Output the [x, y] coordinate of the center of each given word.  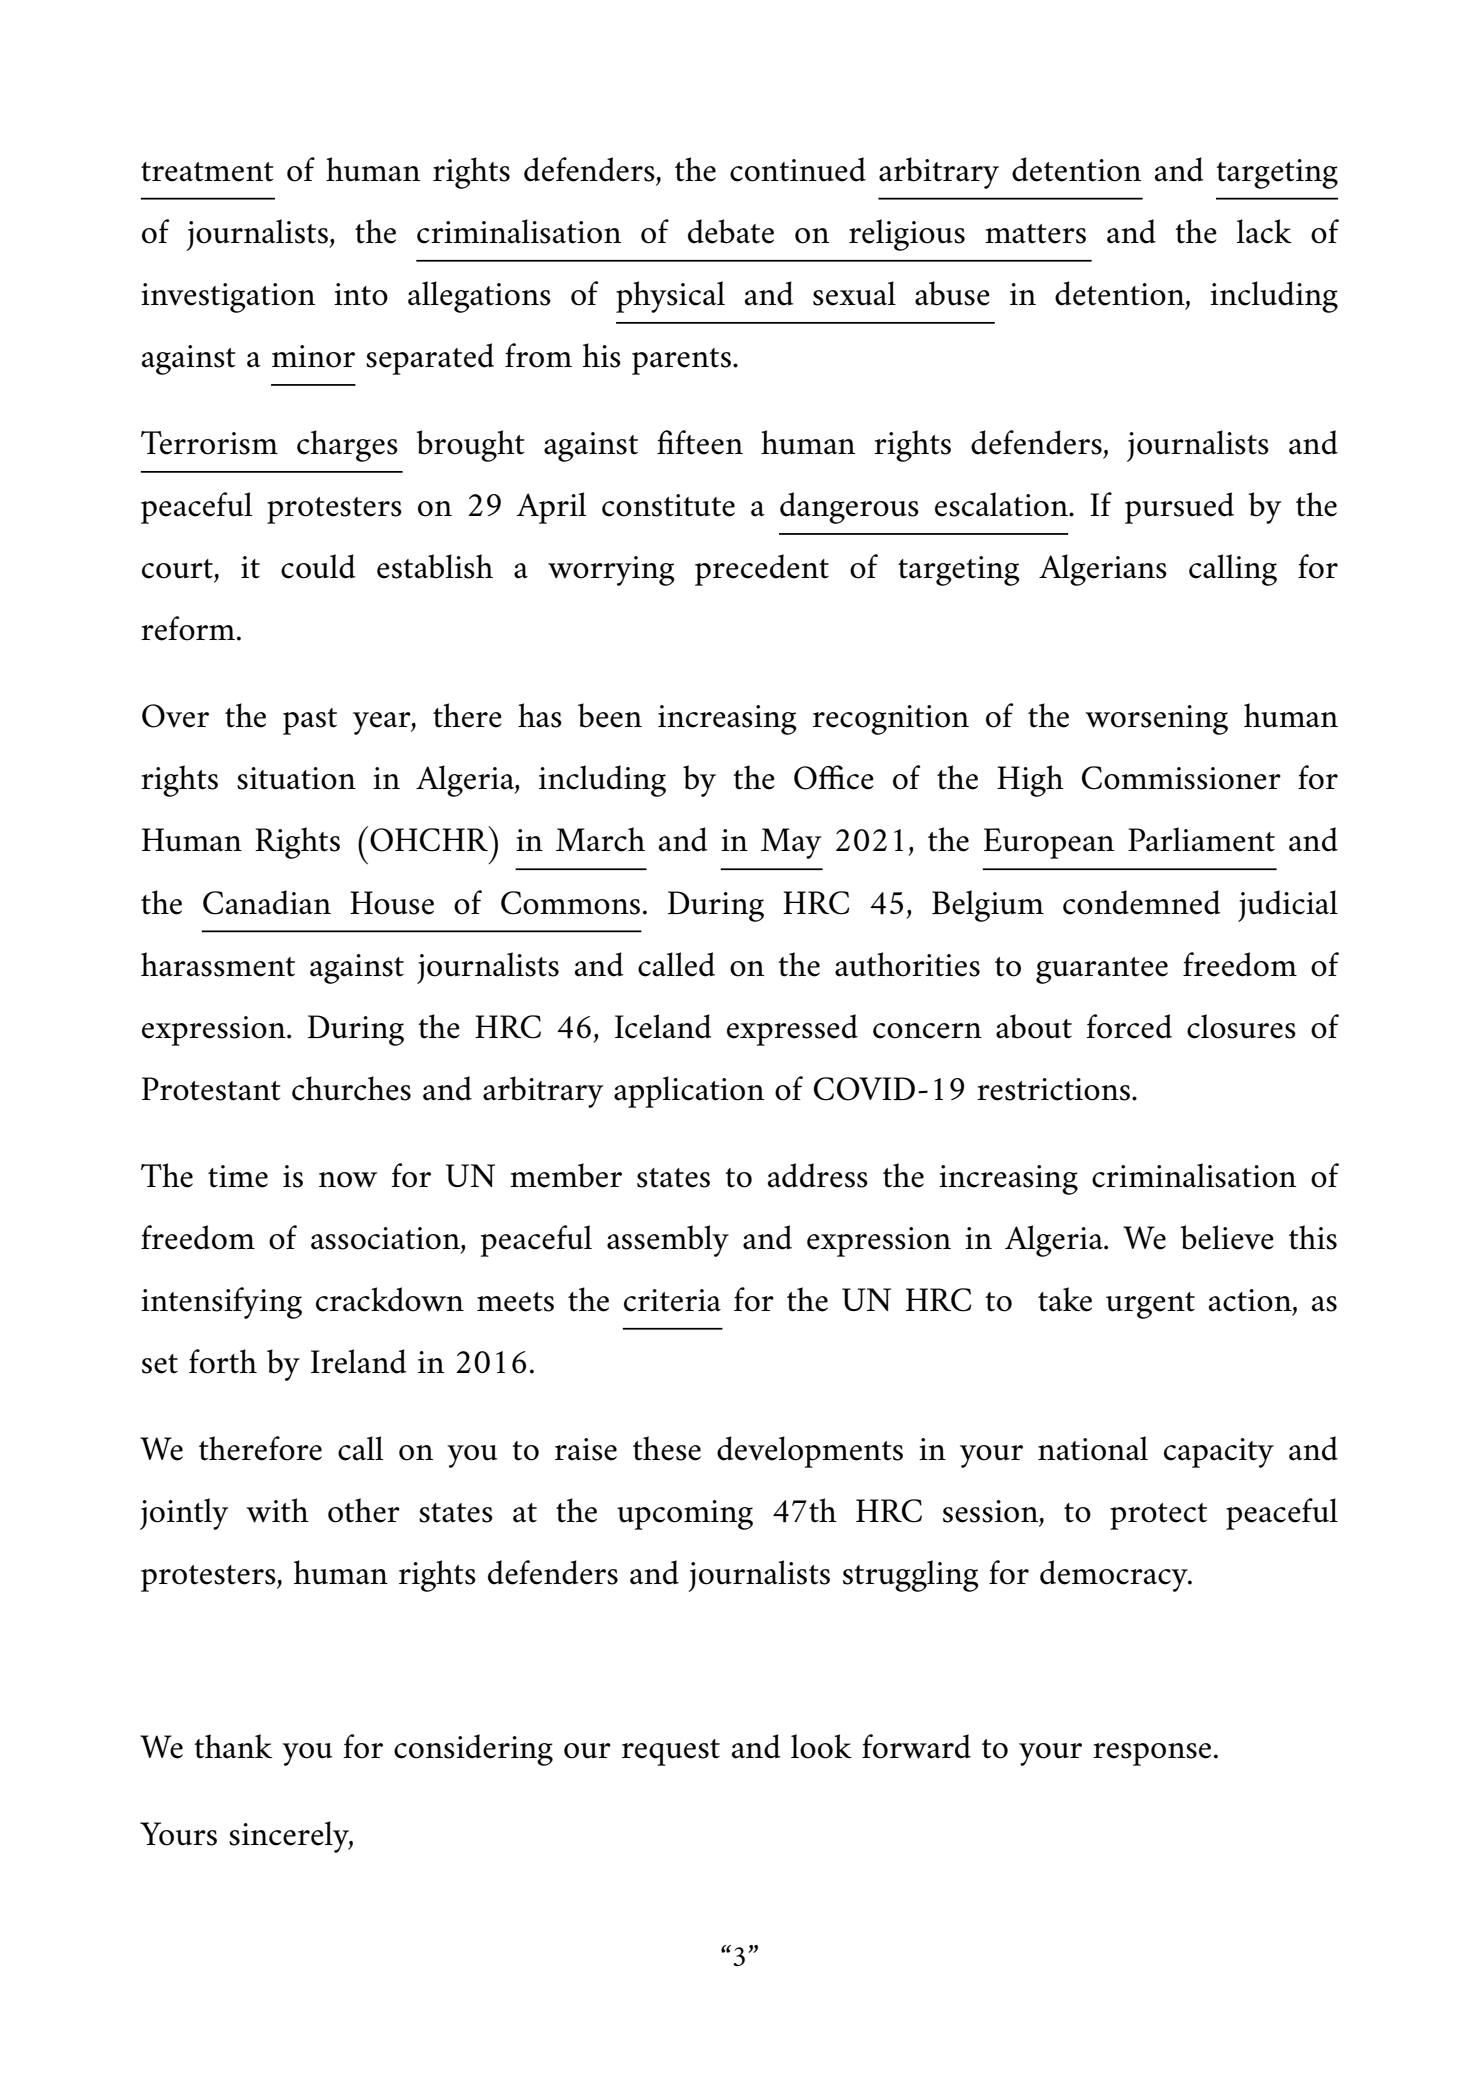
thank [233, 1746]
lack [1264, 231]
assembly [668, 1241]
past [310, 721]
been [610, 715]
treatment [207, 172]
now [348, 1180]
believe [1227, 1237]
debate [731, 231]
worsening [1156, 720]
